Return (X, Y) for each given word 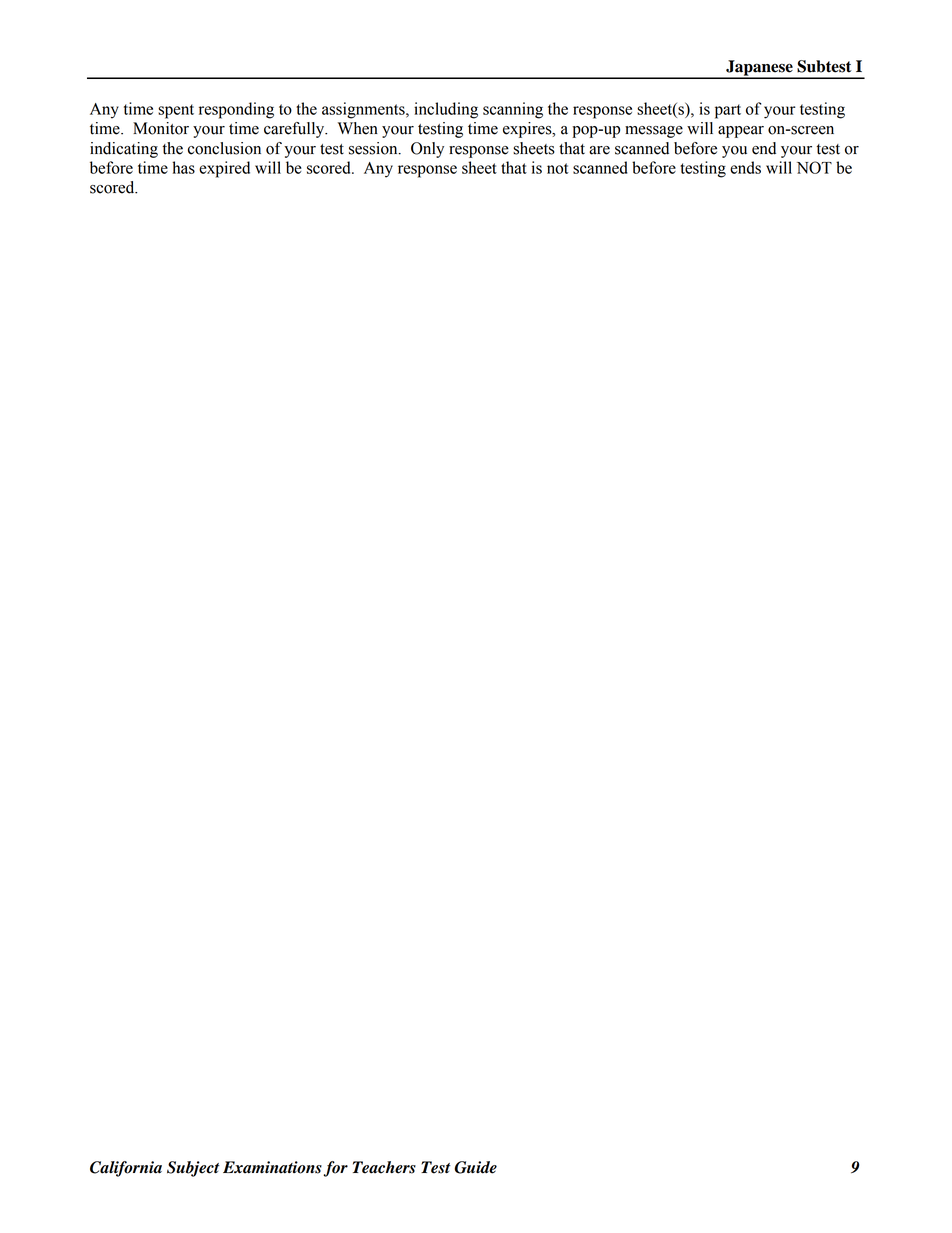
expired (224, 169)
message (654, 132)
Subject (193, 1169)
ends (745, 167)
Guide (475, 1167)
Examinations (272, 1167)
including (446, 110)
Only (427, 150)
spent (176, 111)
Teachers (384, 1167)
